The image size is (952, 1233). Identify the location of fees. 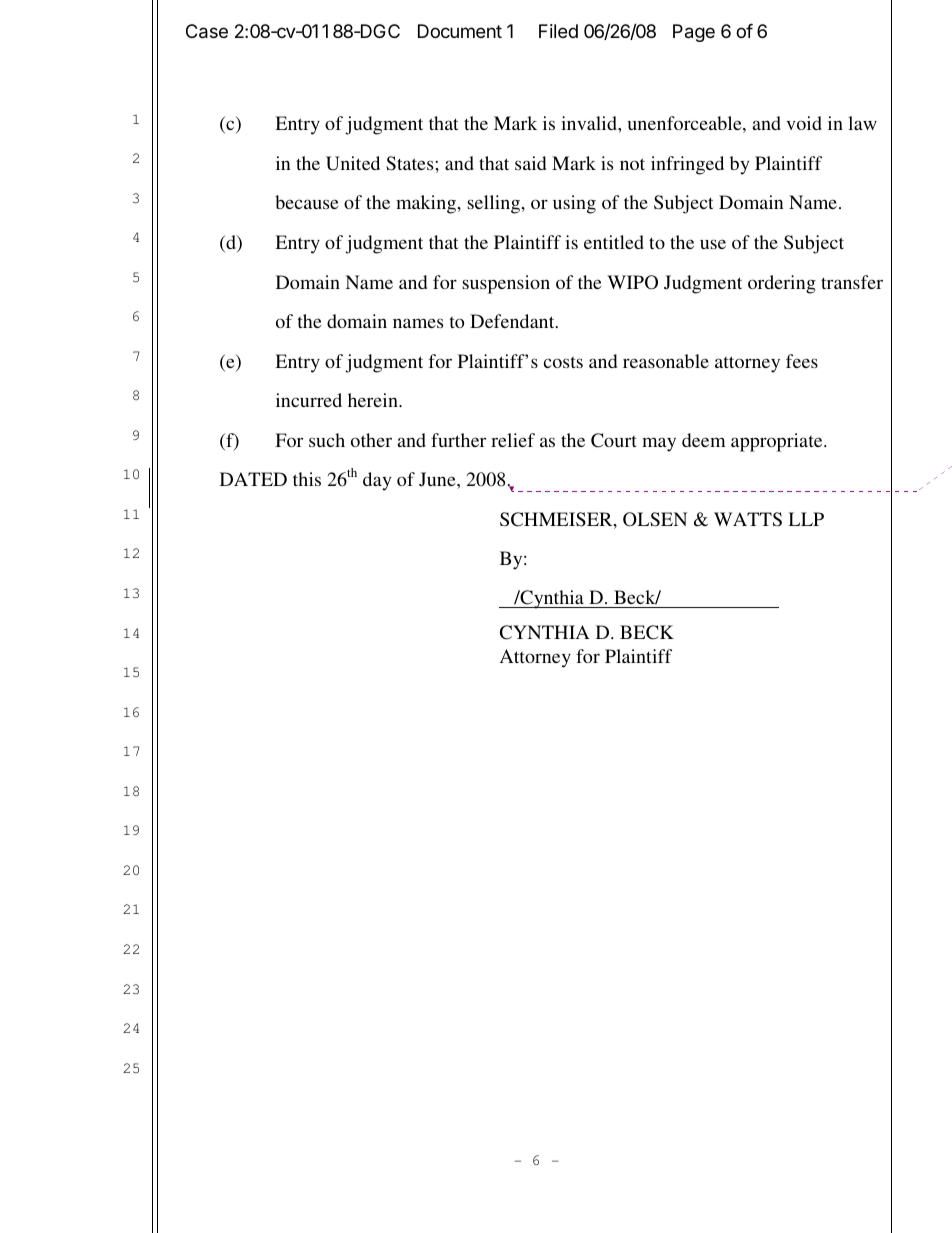
(802, 361).
